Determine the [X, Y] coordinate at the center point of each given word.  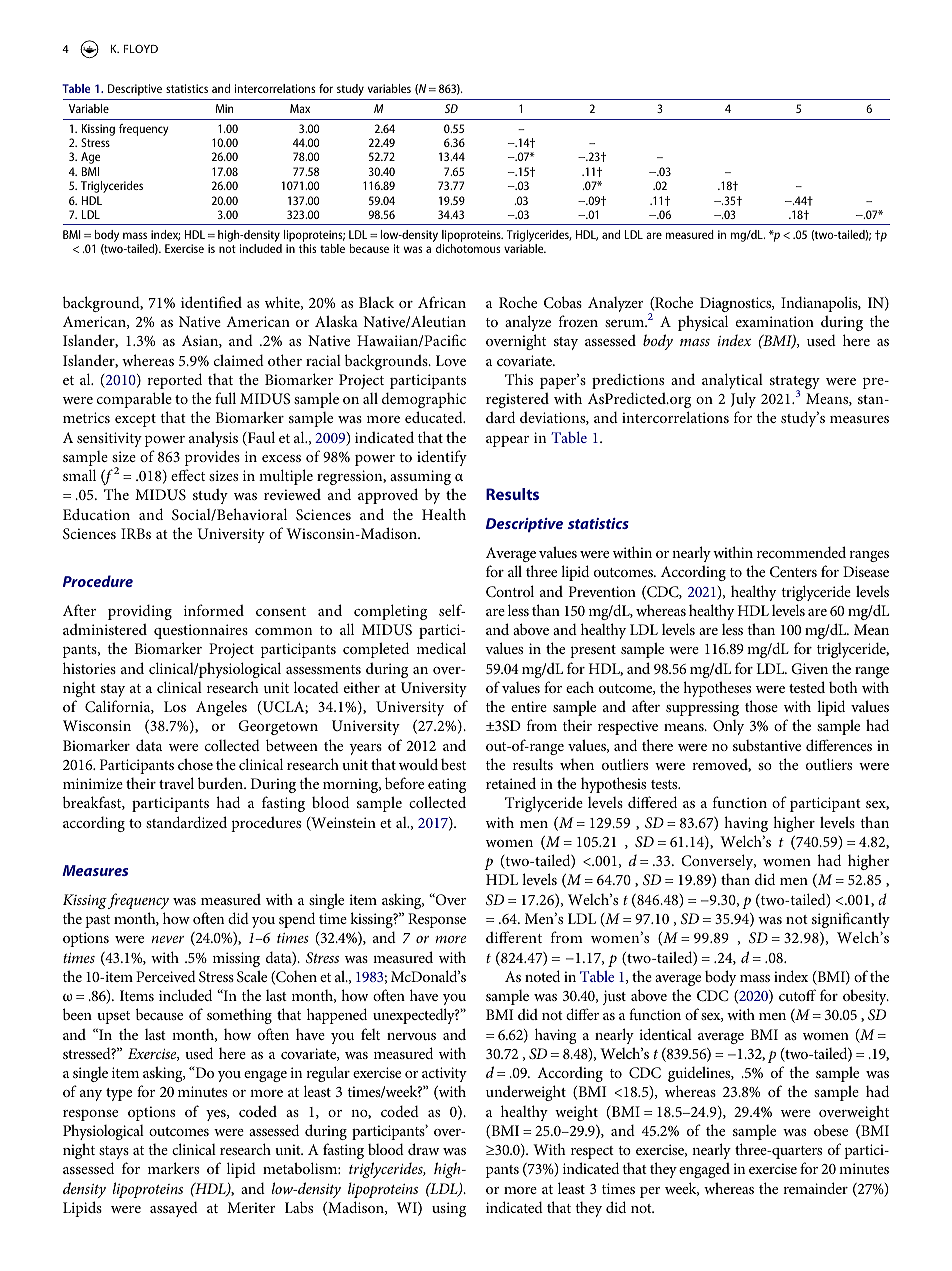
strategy [795, 384]
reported [174, 381]
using [449, 1209]
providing [140, 612]
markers [173, 1168]
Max [300, 108]
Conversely [718, 862]
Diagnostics [737, 304]
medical [441, 648]
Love [451, 360]
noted [542, 976]
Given [809, 669]
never [167, 939]
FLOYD [141, 49]
